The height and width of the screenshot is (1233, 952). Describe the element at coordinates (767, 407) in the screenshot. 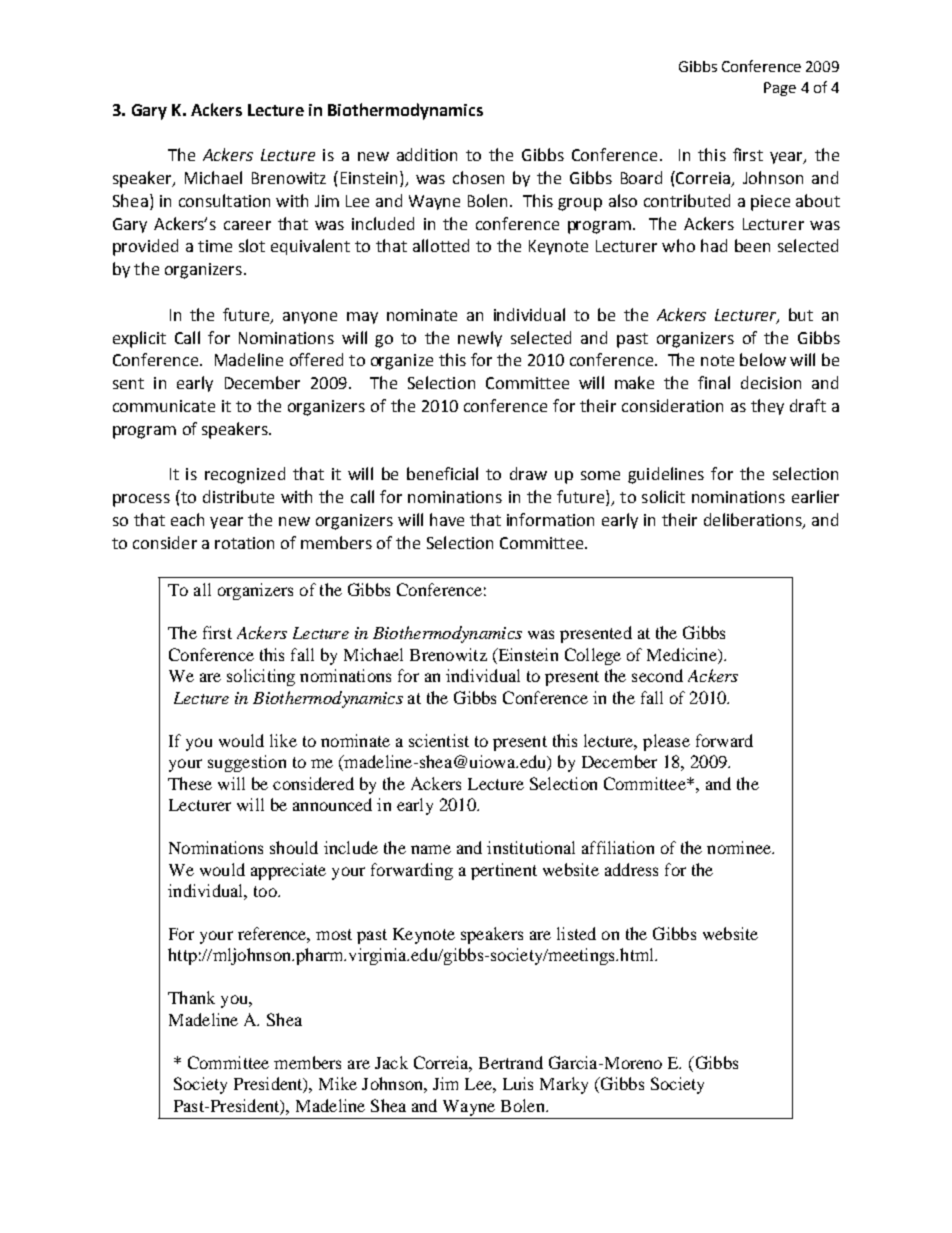

I see `they` at that location.
